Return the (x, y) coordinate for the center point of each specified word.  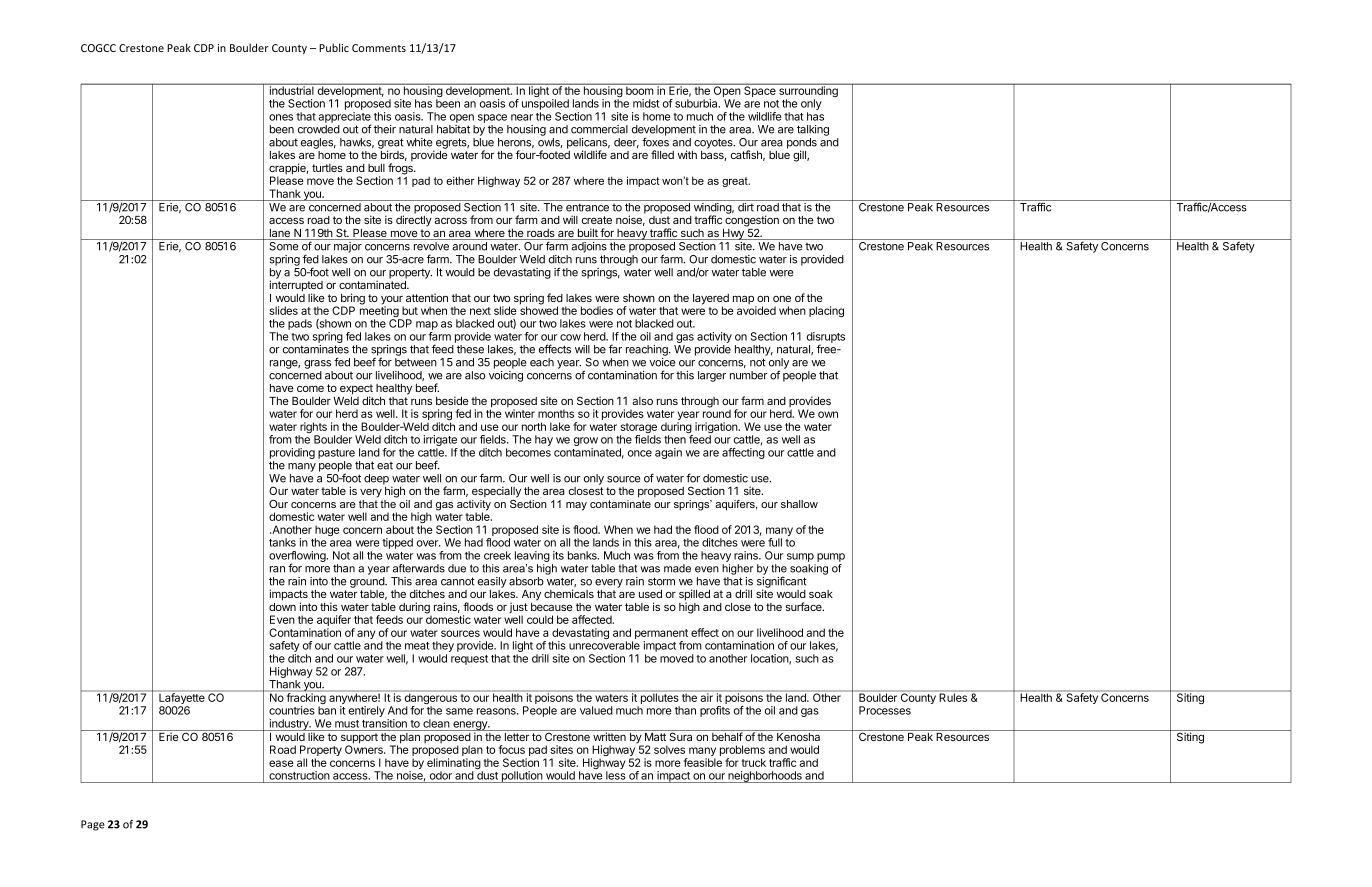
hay (544, 440)
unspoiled (545, 104)
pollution (522, 777)
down (282, 607)
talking (813, 130)
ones (281, 117)
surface (805, 606)
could (540, 619)
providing (292, 453)
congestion (752, 222)
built (587, 234)
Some (283, 246)
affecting (743, 453)
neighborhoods (765, 777)
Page (93, 825)
